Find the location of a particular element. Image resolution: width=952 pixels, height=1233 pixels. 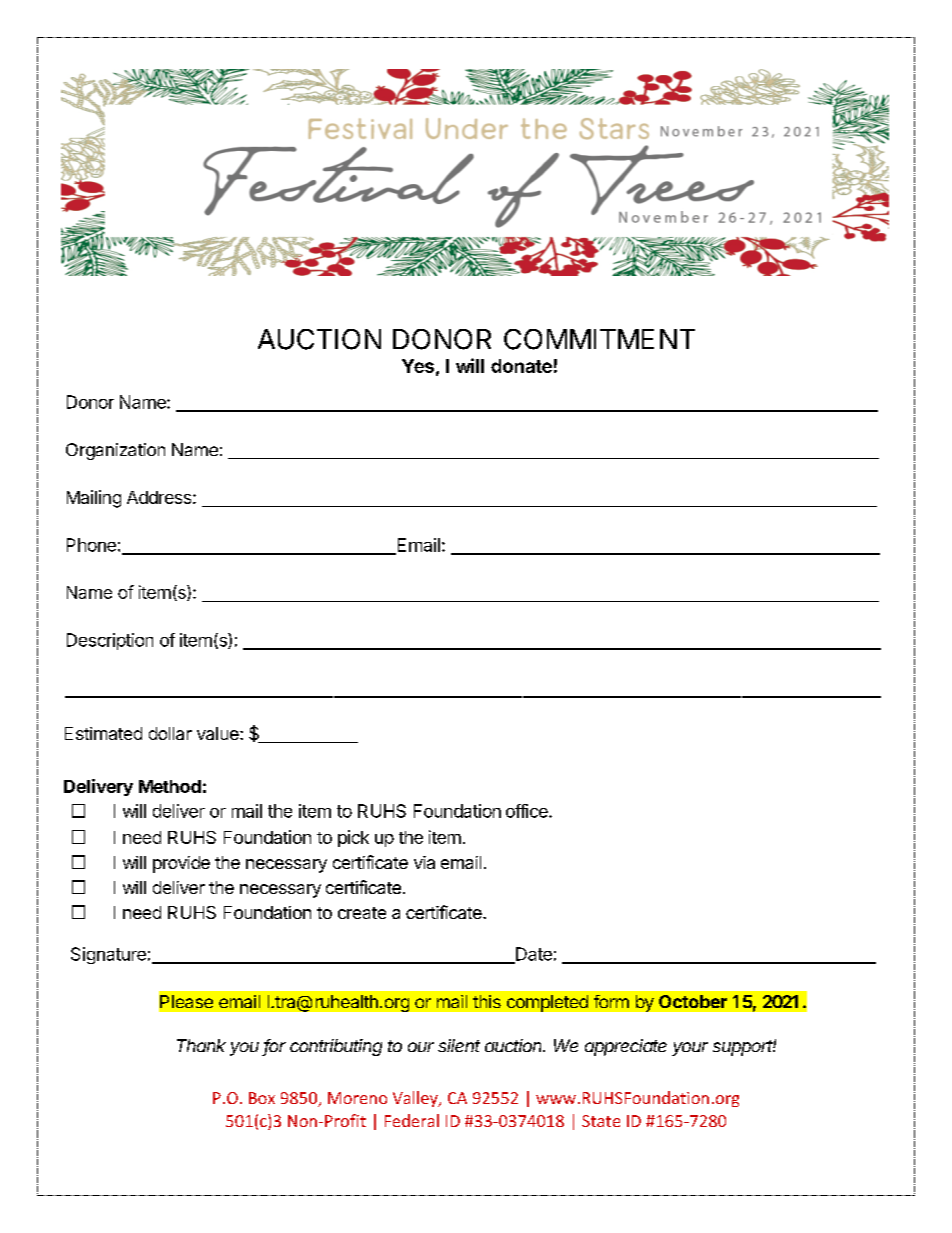

Box is located at coordinates (262, 1098).
